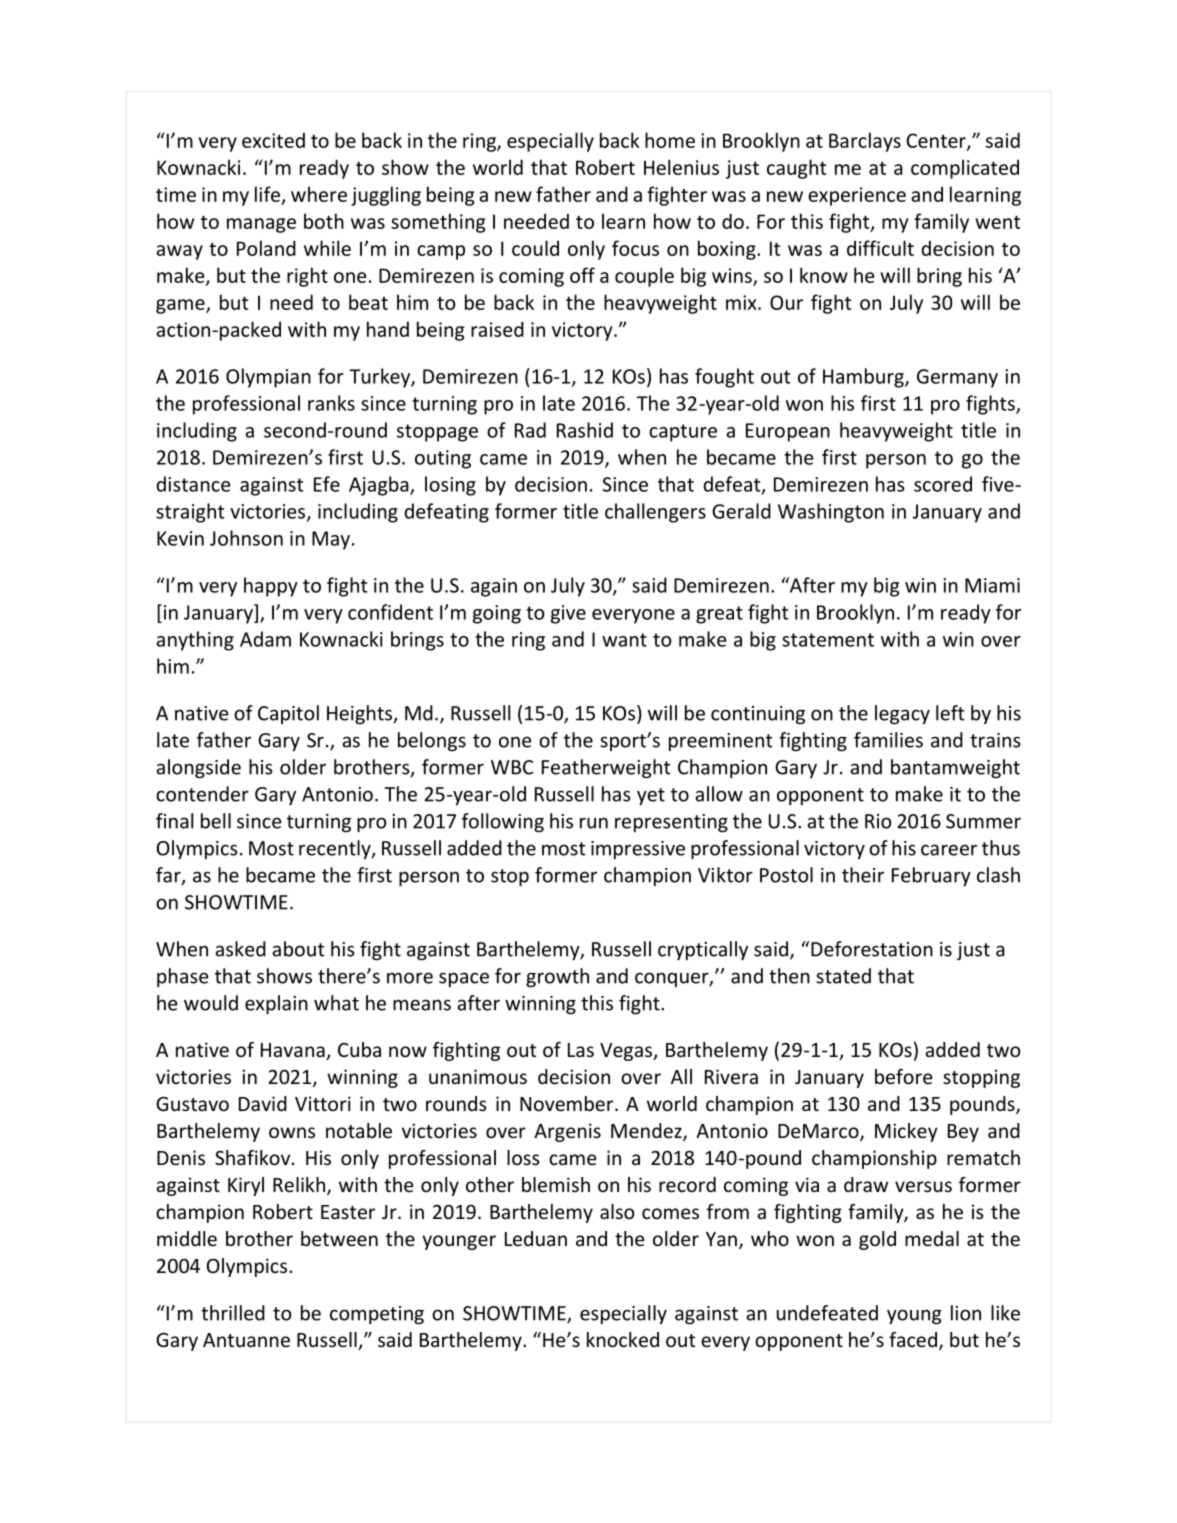  Describe the element at coordinates (913, 1339) in the screenshot. I see `faced` at that location.
